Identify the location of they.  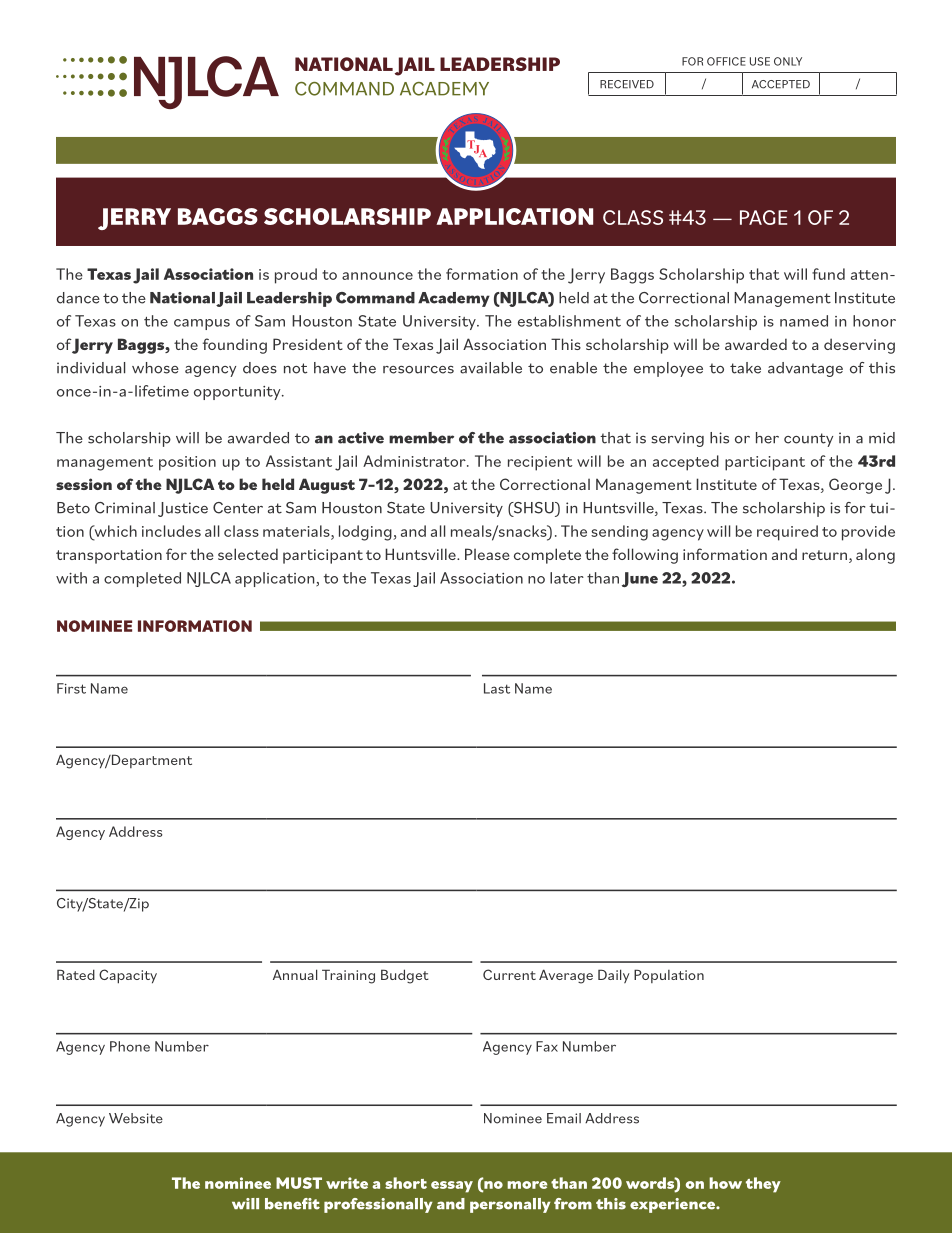
(763, 1185).
